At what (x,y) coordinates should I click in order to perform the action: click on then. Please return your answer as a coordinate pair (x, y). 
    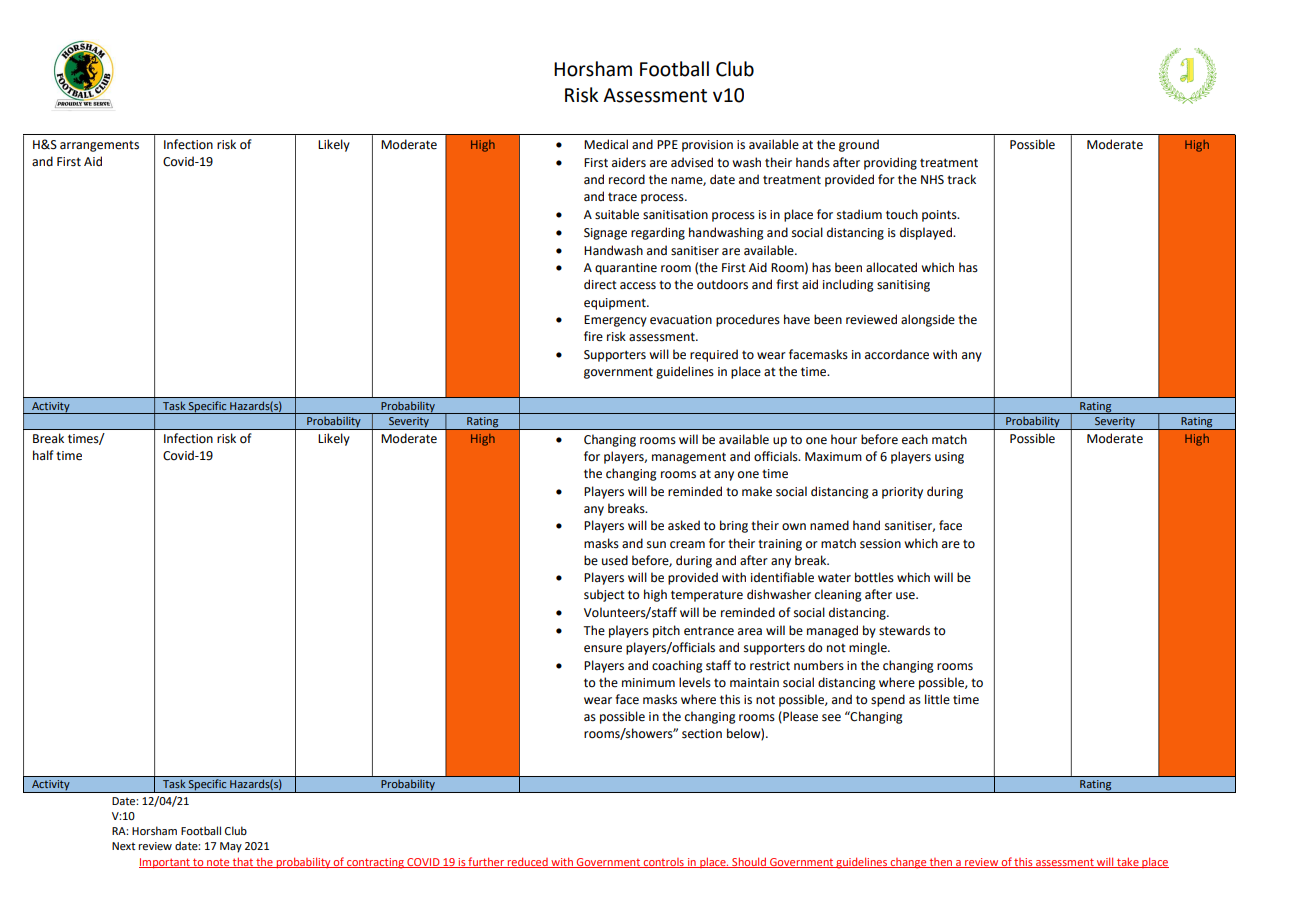
    Looking at the image, I should click on (941, 863).
